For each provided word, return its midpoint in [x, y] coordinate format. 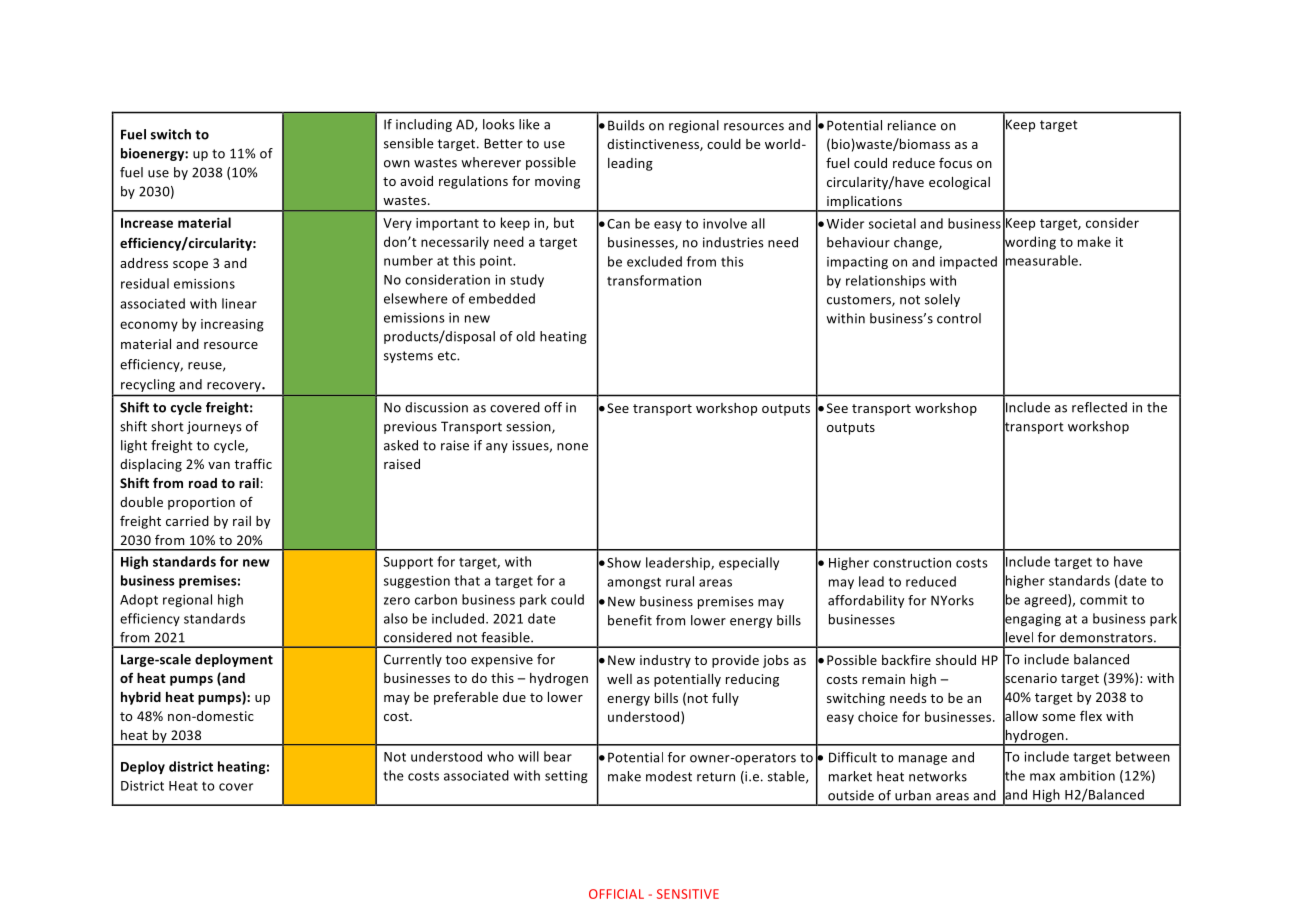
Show [624, 562]
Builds [626, 125]
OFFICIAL [616, 894]
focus [955, 162]
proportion [201, 503]
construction [912, 563]
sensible [408, 143]
